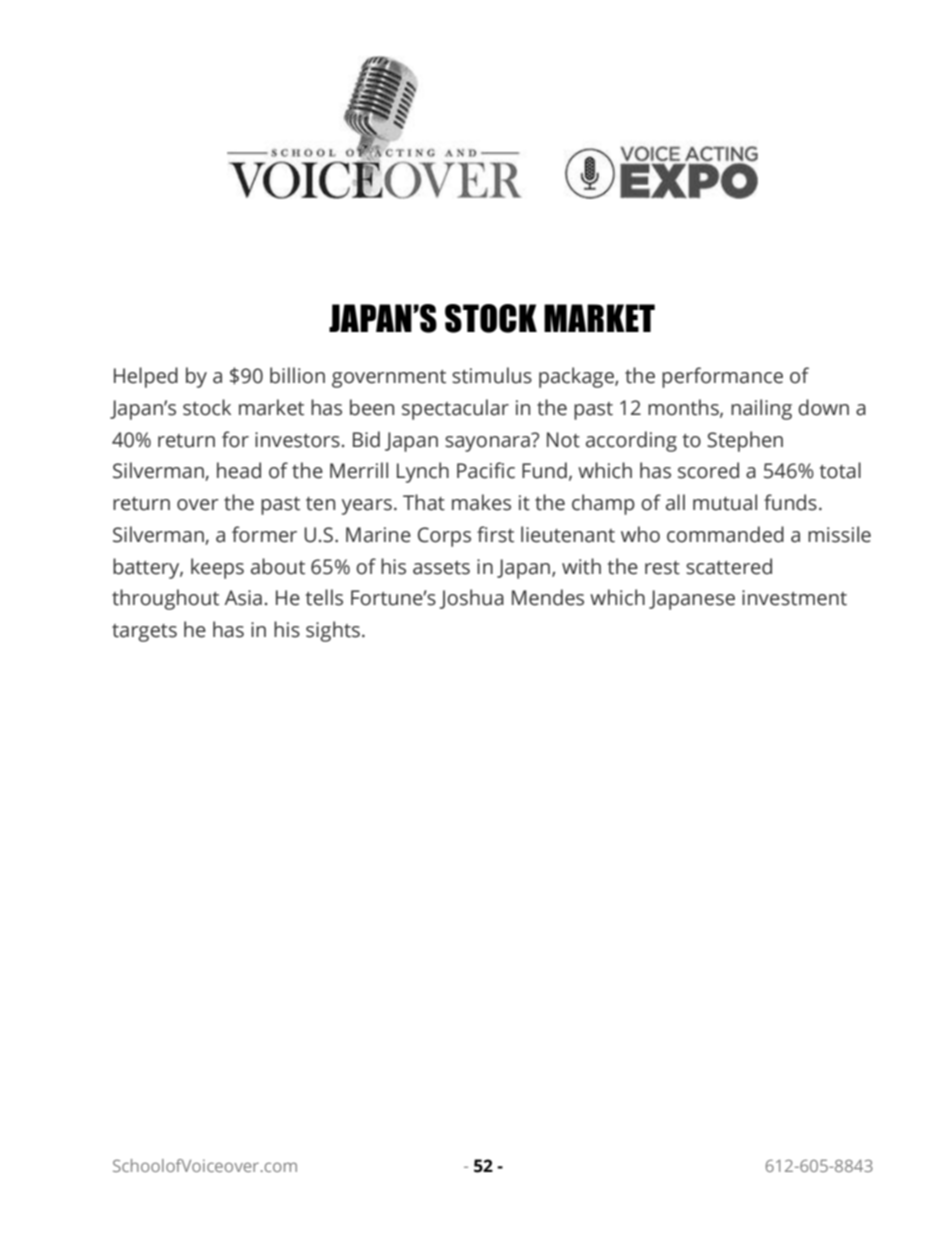  What do you see at coordinates (794, 598) in the screenshot?
I see `investment` at bounding box center [794, 598].
